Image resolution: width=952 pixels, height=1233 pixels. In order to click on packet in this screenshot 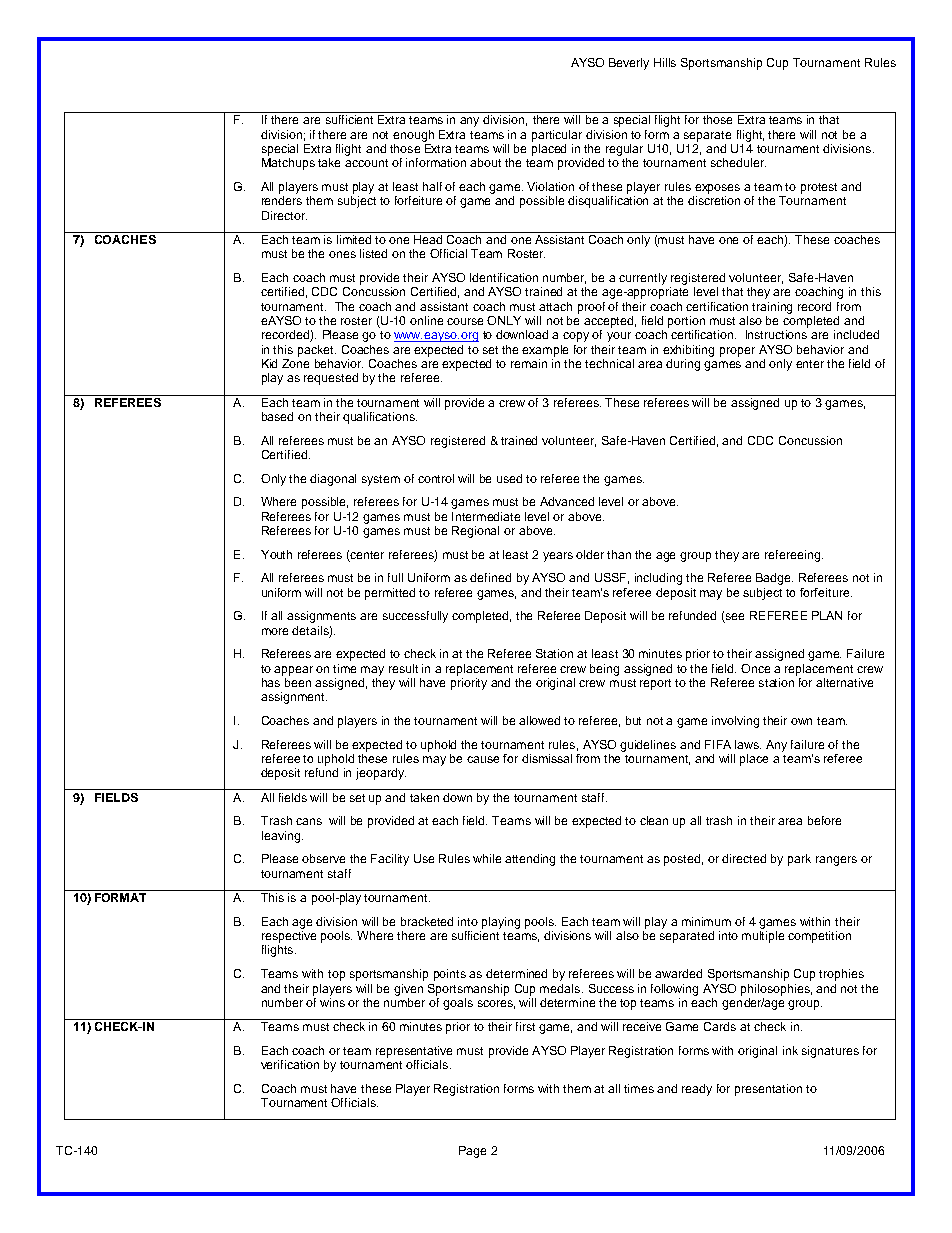, I will do `click(317, 351)`.
